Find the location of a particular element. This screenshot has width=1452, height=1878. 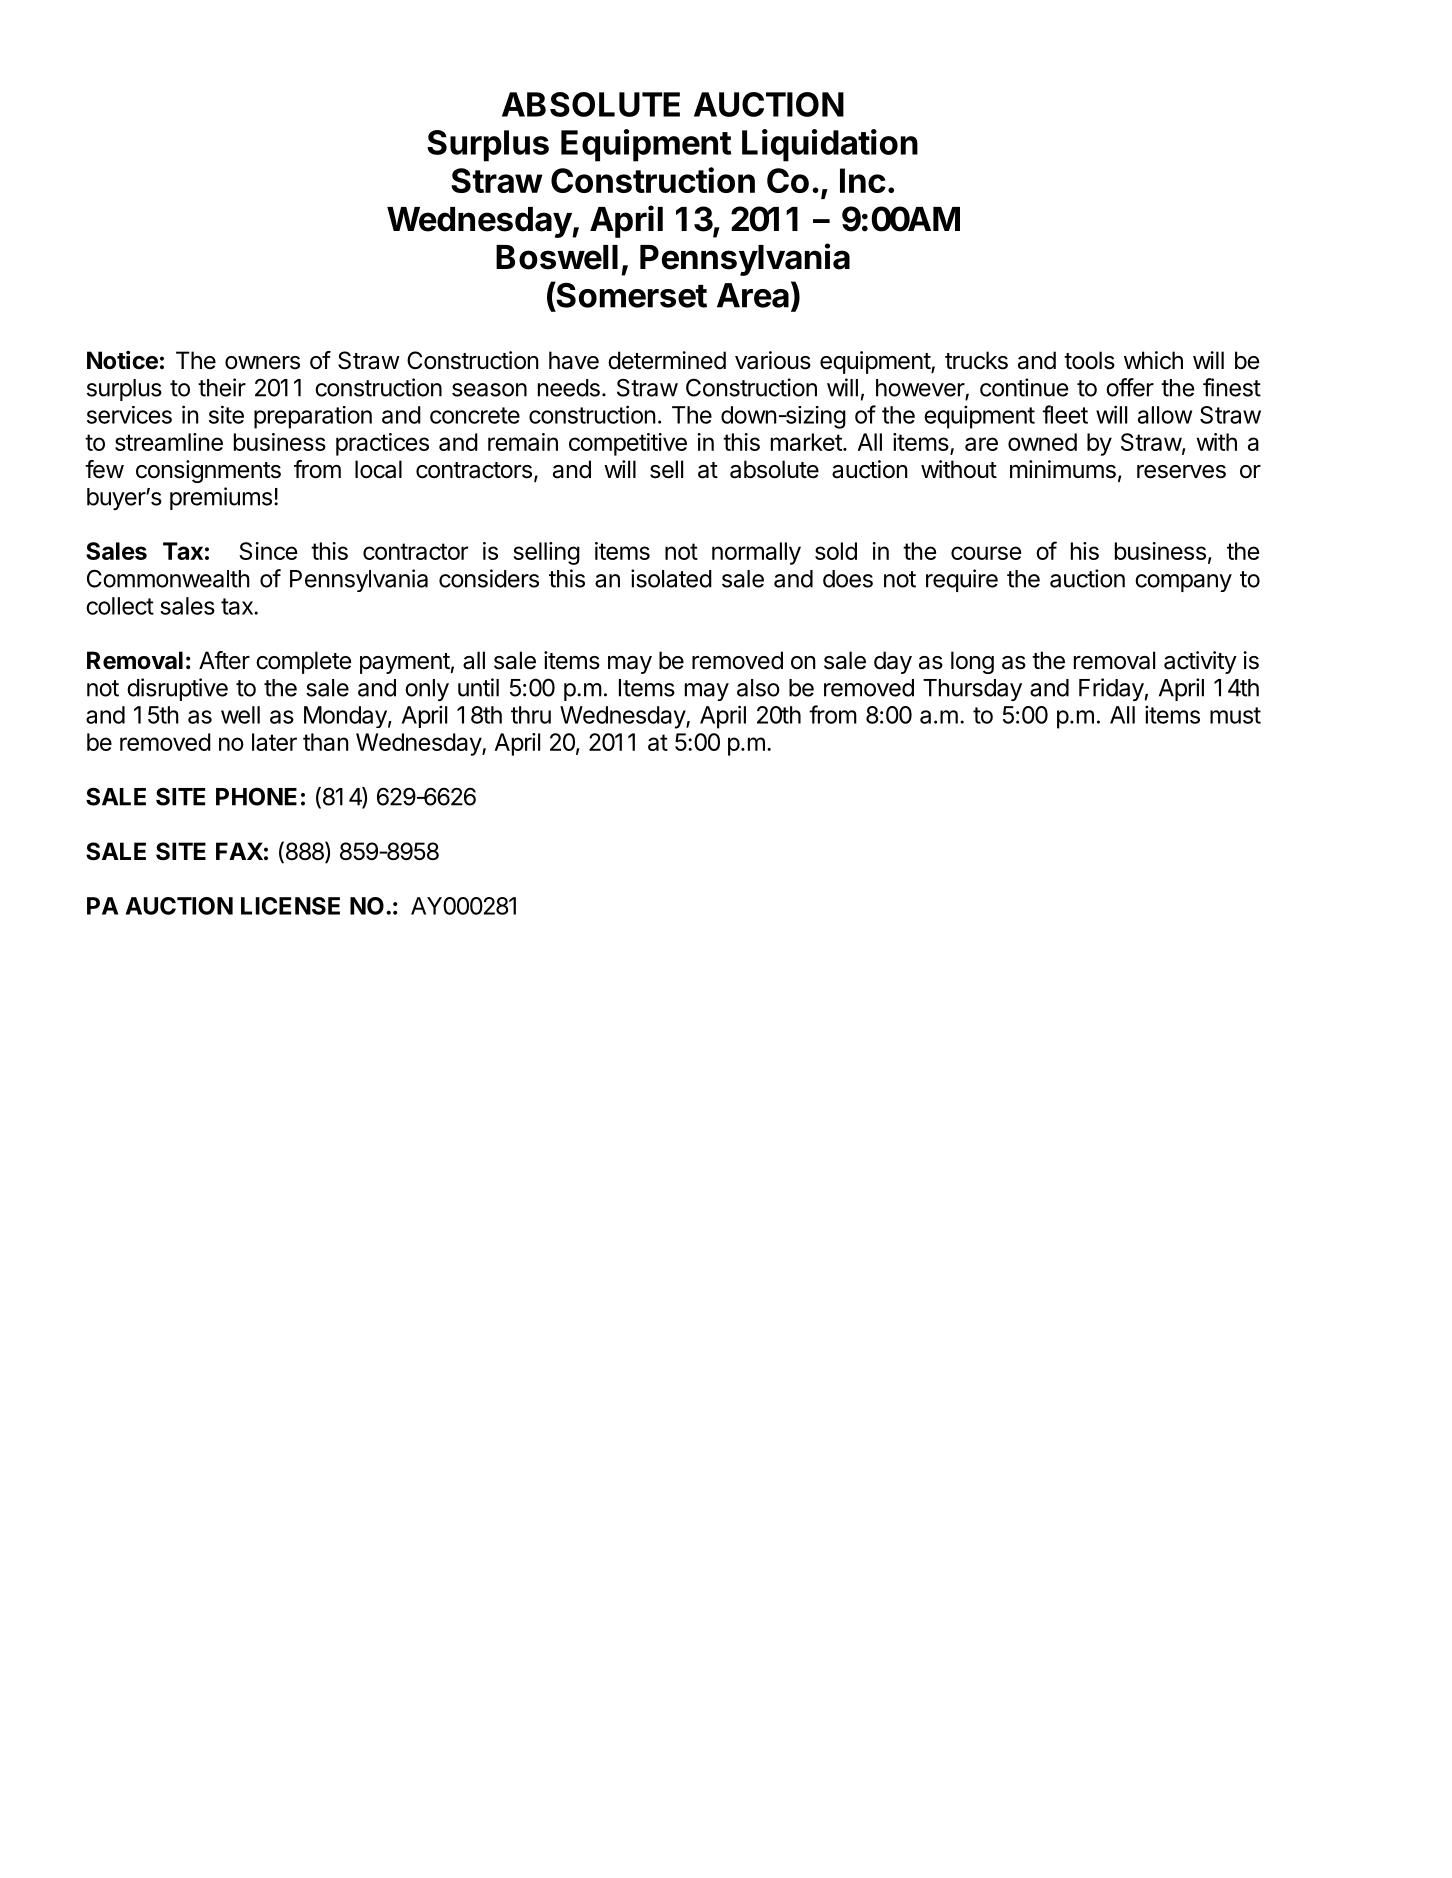

activity is located at coordinates (1200, 662).
